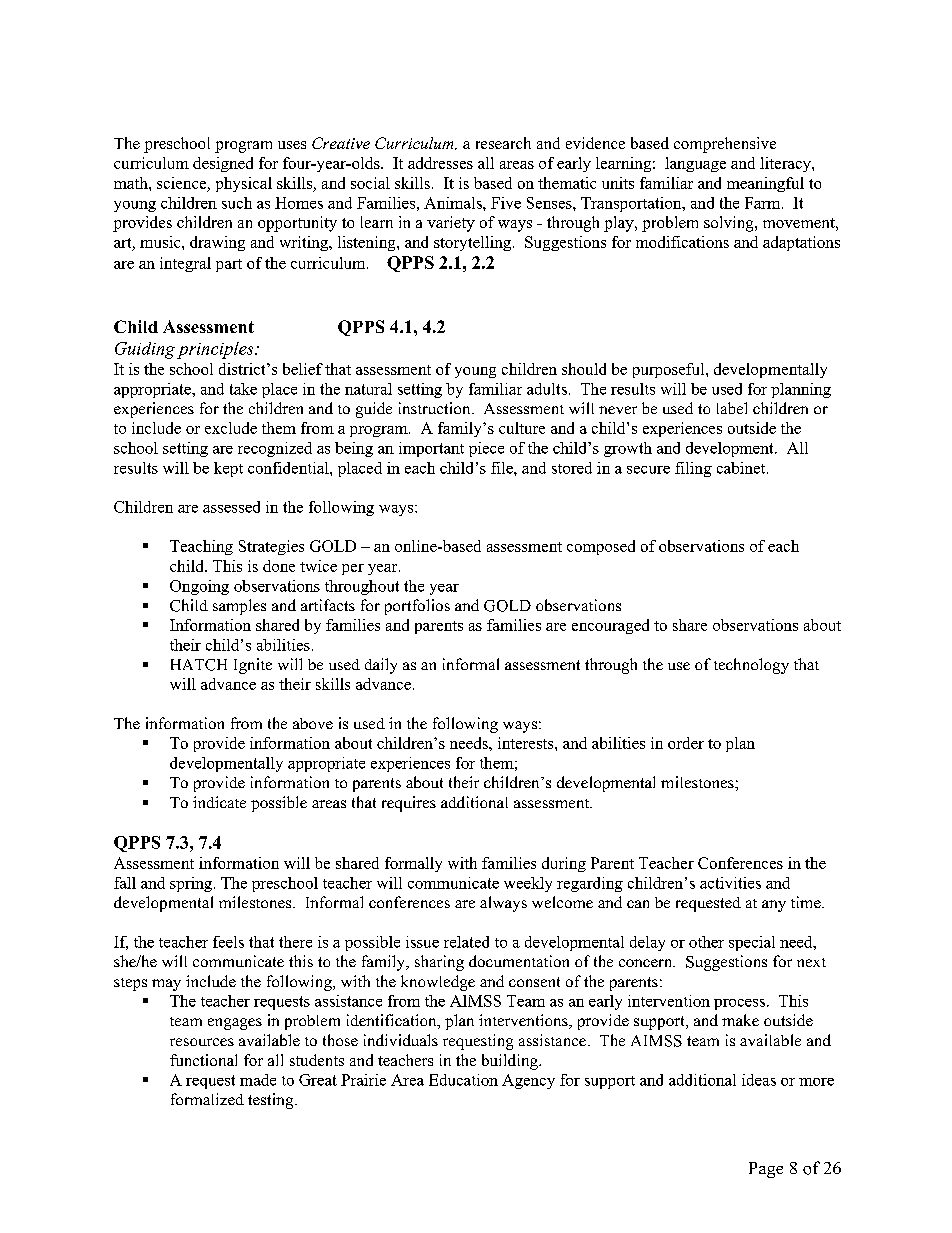 The width and height of the screenshot is (952, 1233). Describe the element at coordinates (207, 1099) in the screenshot. I see `formalized` at that location.
